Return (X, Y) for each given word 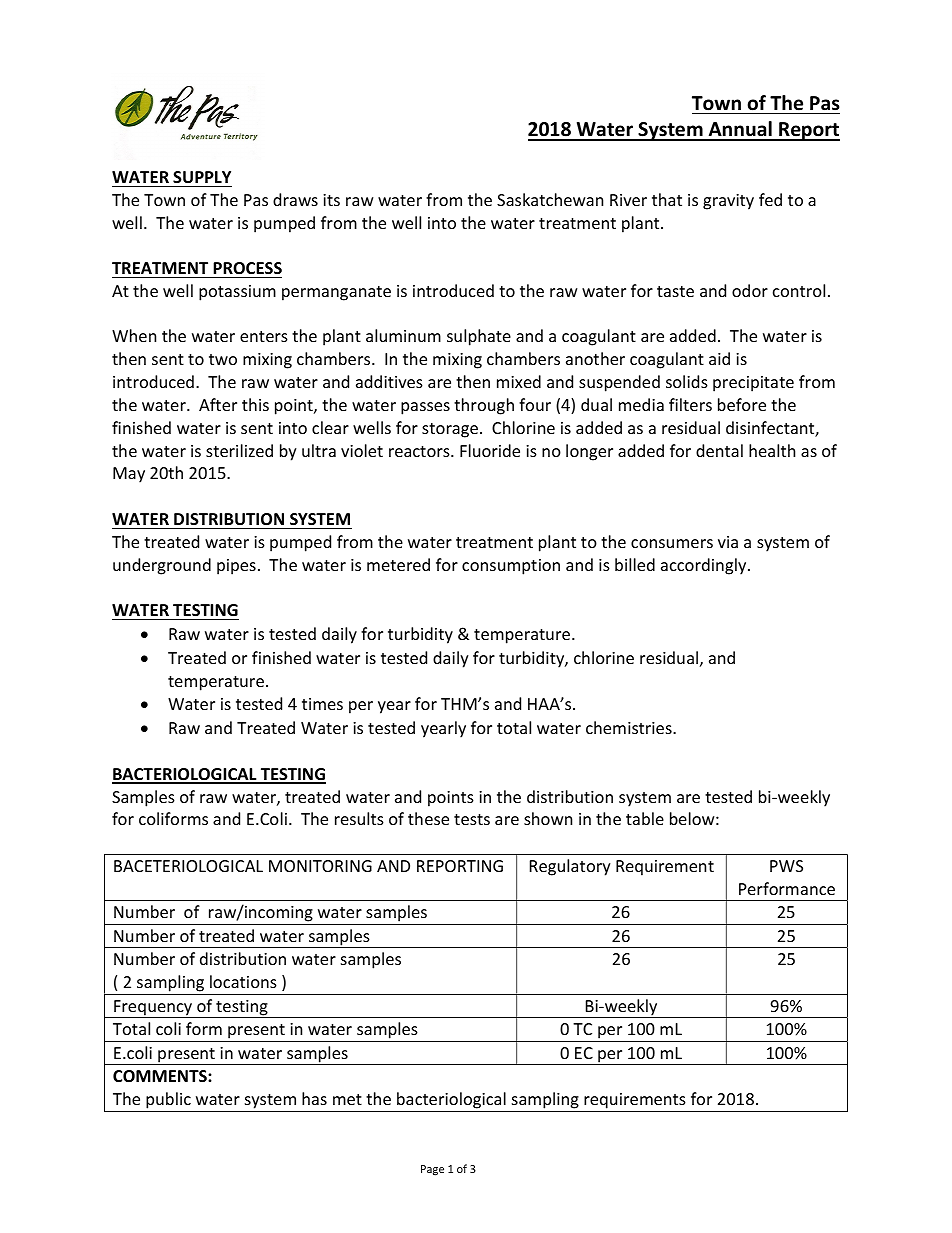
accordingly (705, 566)
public (168, 1102)
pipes (236, 567)
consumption (511, 567)
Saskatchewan (550, 199)
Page (432, 1170)
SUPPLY (202, 177)
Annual (740, 130)
